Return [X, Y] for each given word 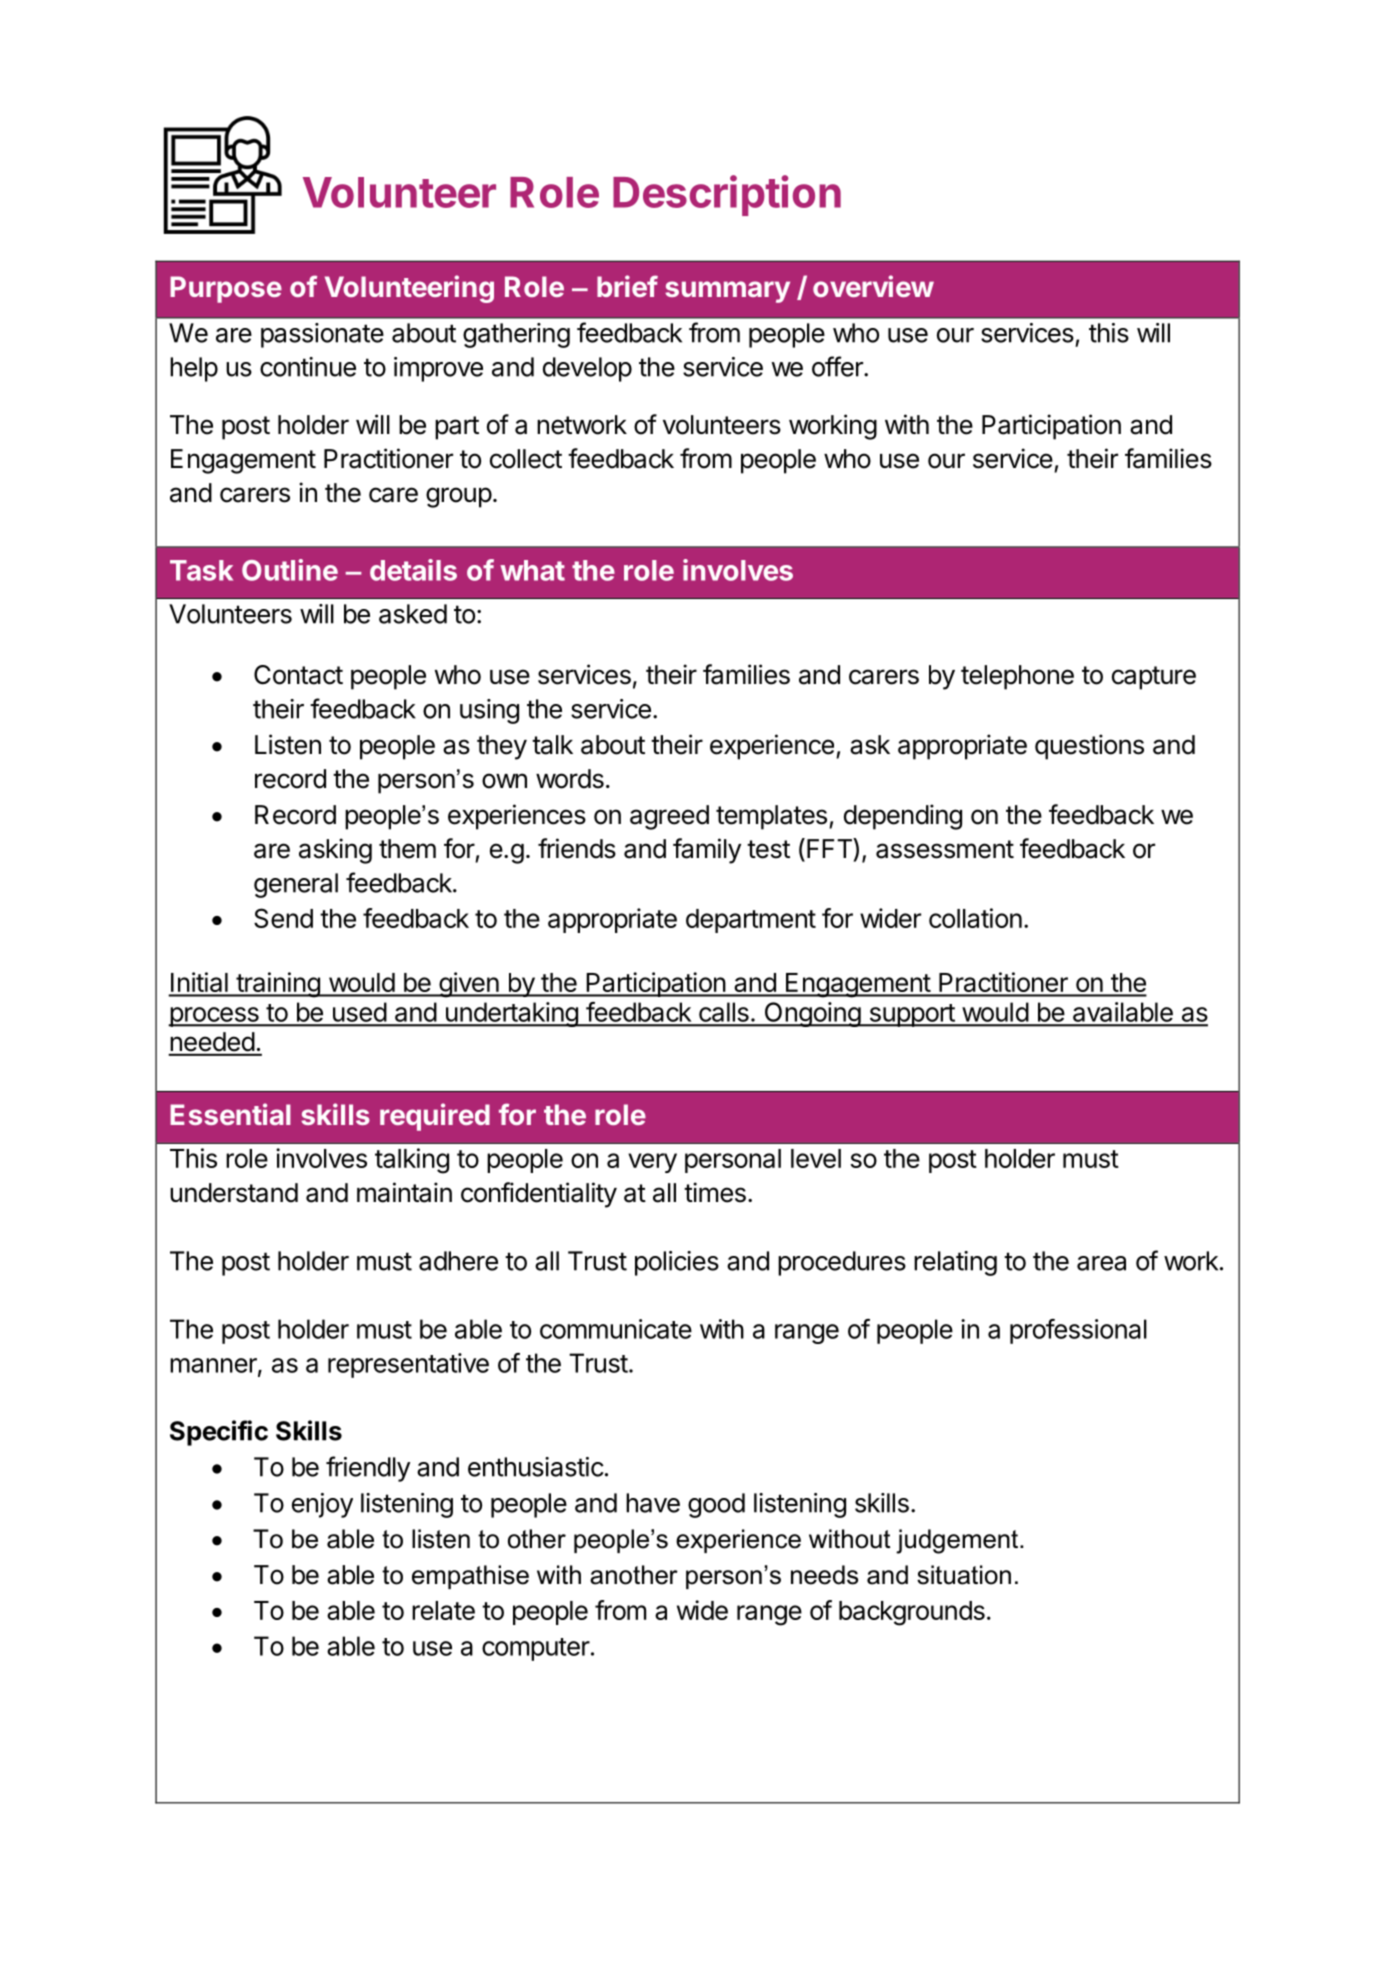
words [570, 779]
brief [627, 286]
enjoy [322, 1505]
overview [873, 286]
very [652, 1163]
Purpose [226, 289]
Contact [298, 675]
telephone [1017, 677]
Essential [230, 1114]
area [1101, 1263]
